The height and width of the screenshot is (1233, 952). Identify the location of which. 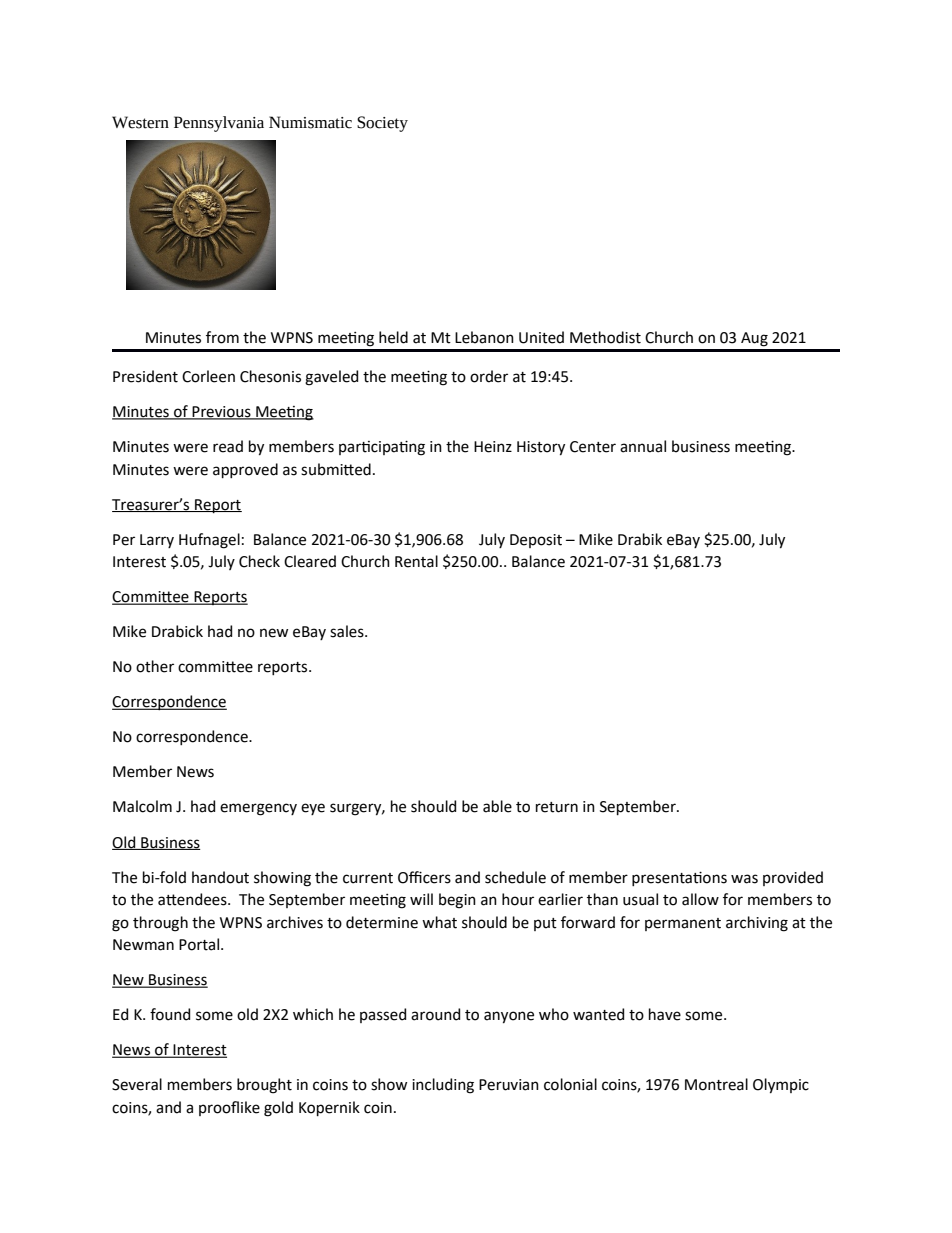
(313, 1014).
